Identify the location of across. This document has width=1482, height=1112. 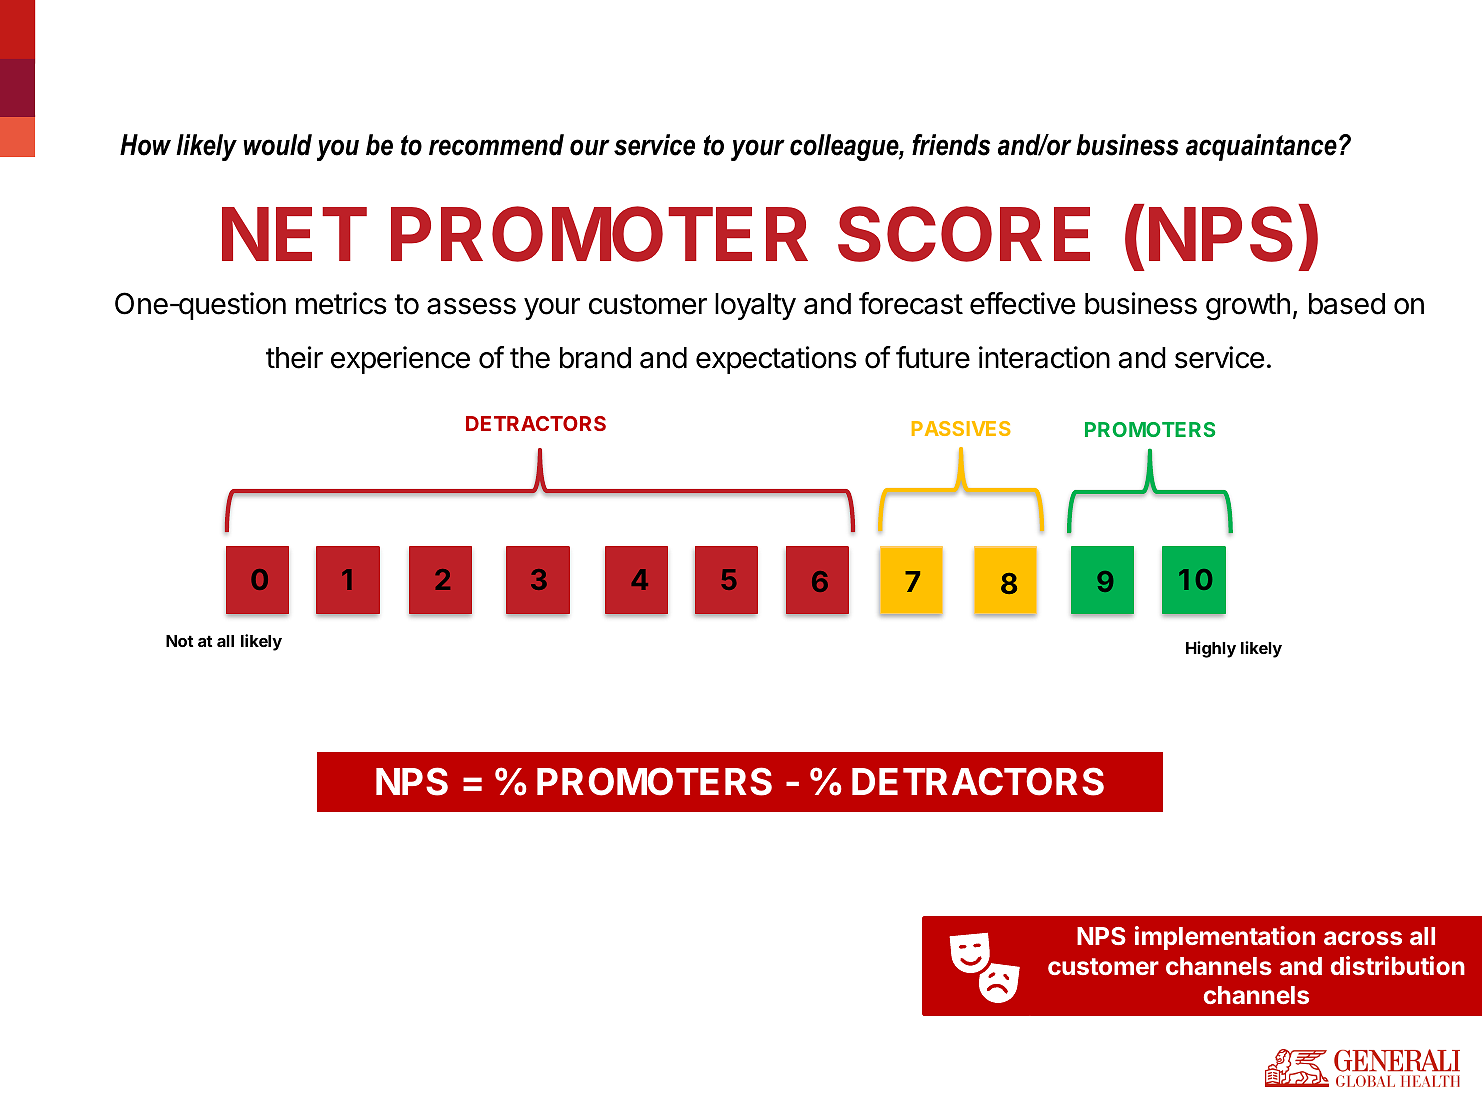
(1363, 938).
